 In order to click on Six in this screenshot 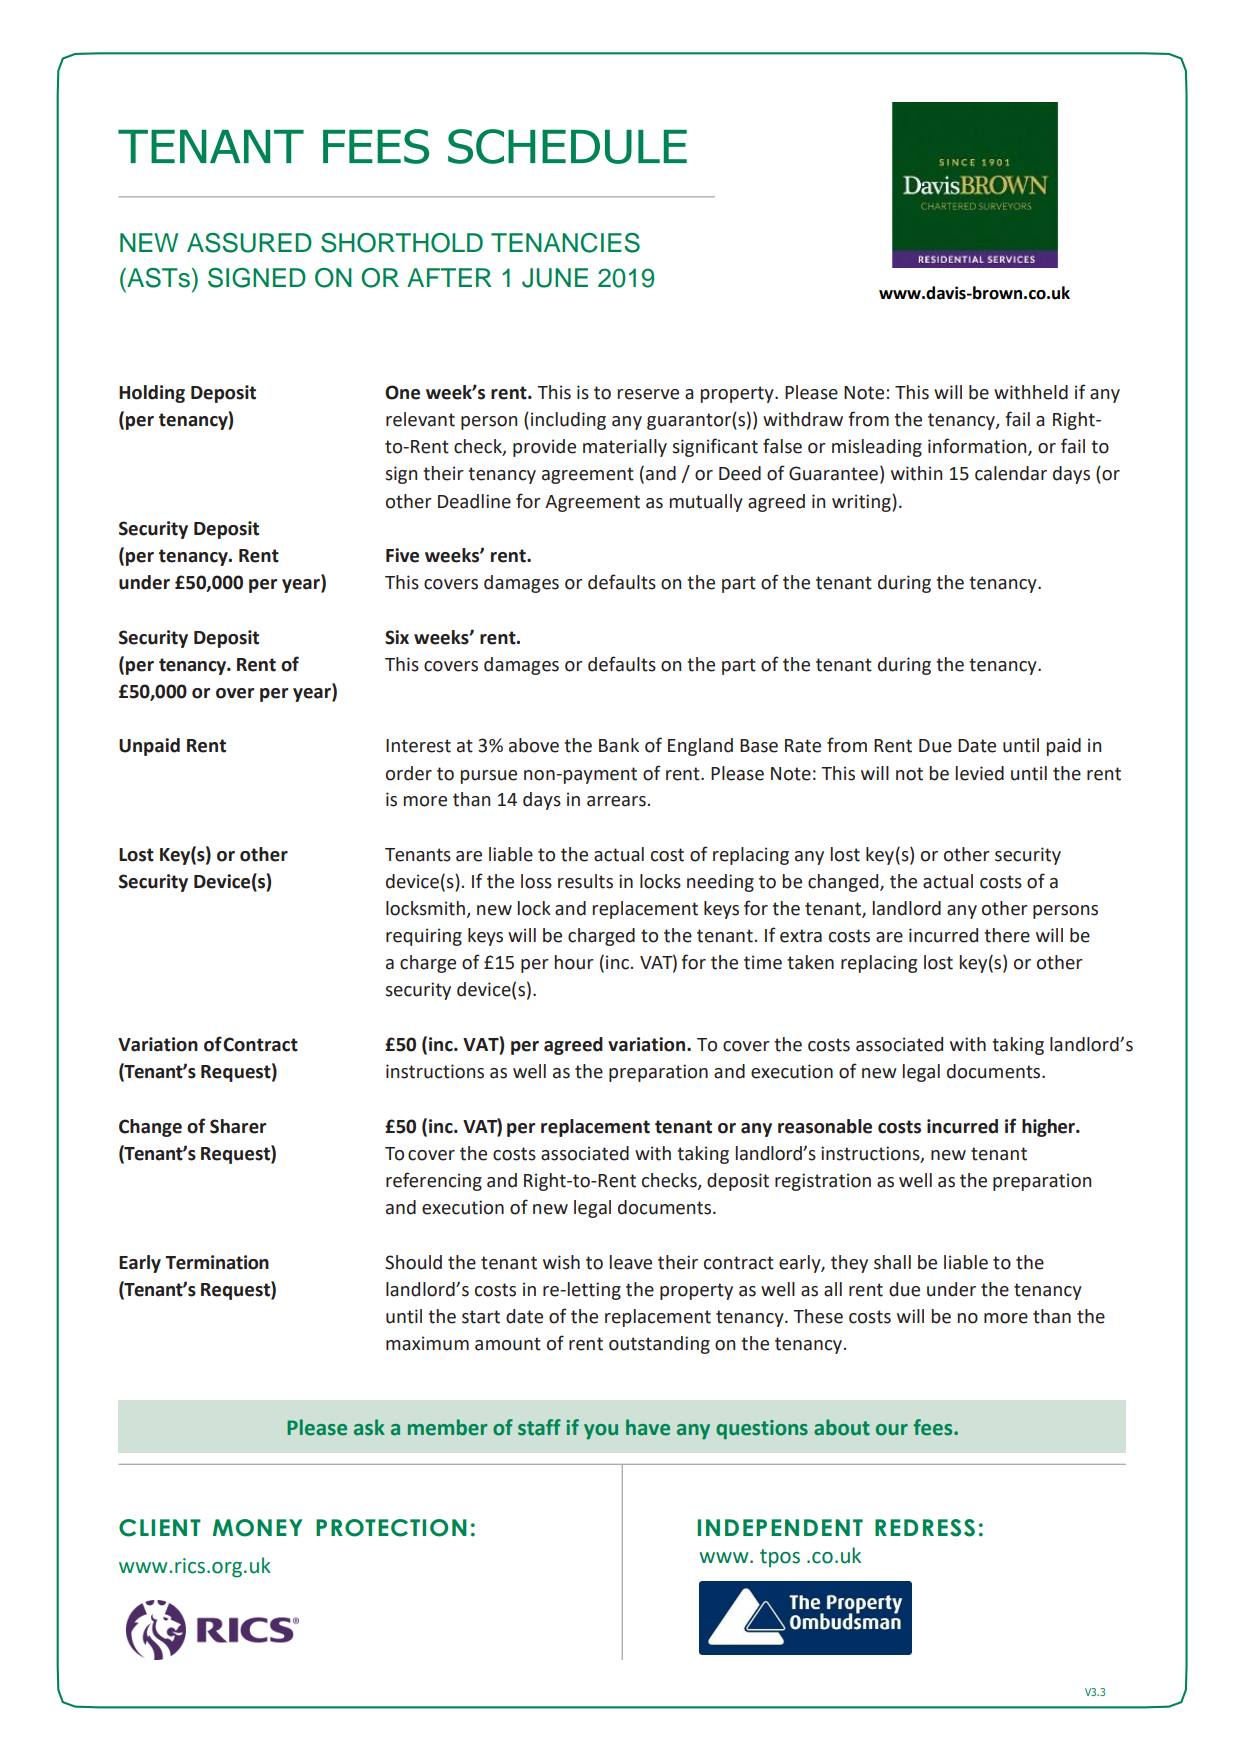, I will do `click(397, 637)`.
